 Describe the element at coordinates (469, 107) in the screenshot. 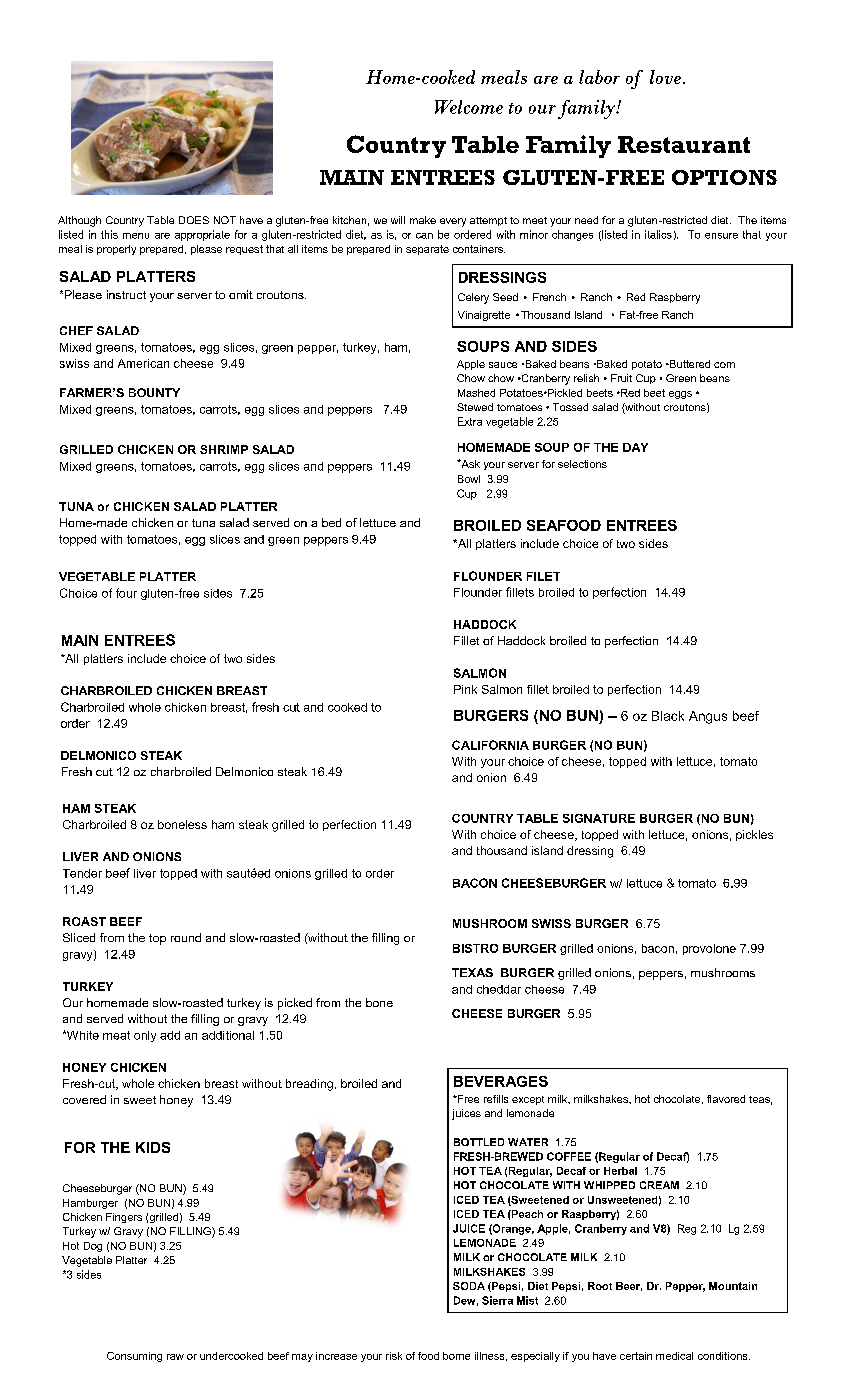

I see `Welcome` at that location.
